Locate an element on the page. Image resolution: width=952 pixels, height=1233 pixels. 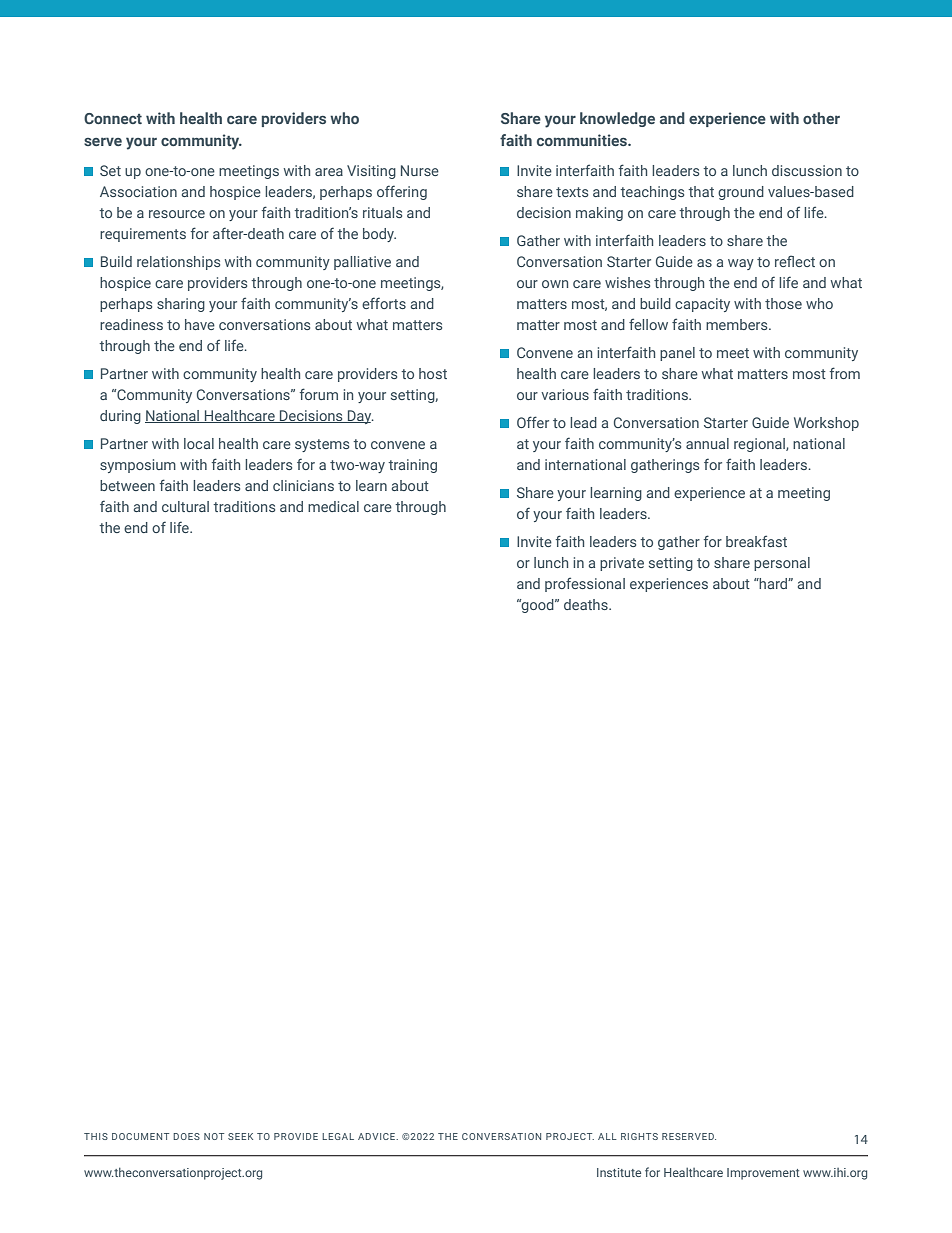
Nurse is located at coordinates (420, 170).
